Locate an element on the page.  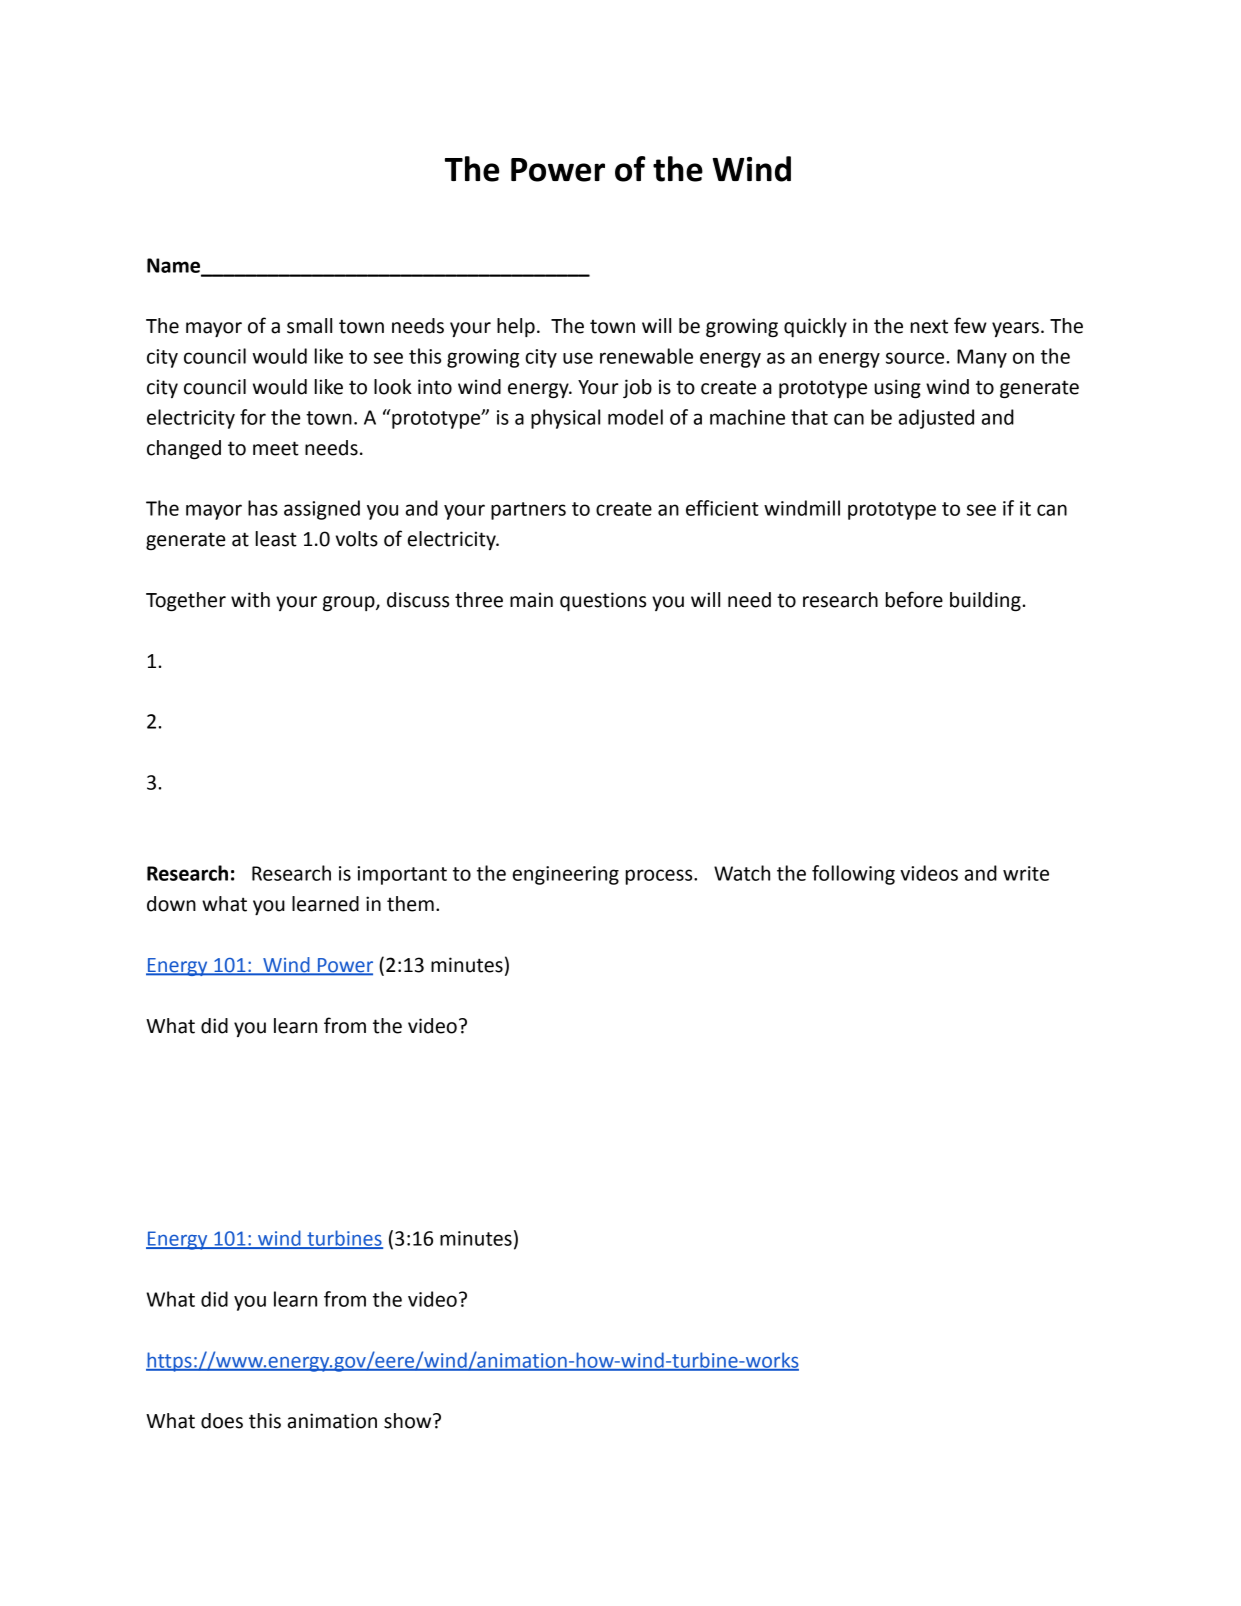
does is located at coordinates (222, 1421).
